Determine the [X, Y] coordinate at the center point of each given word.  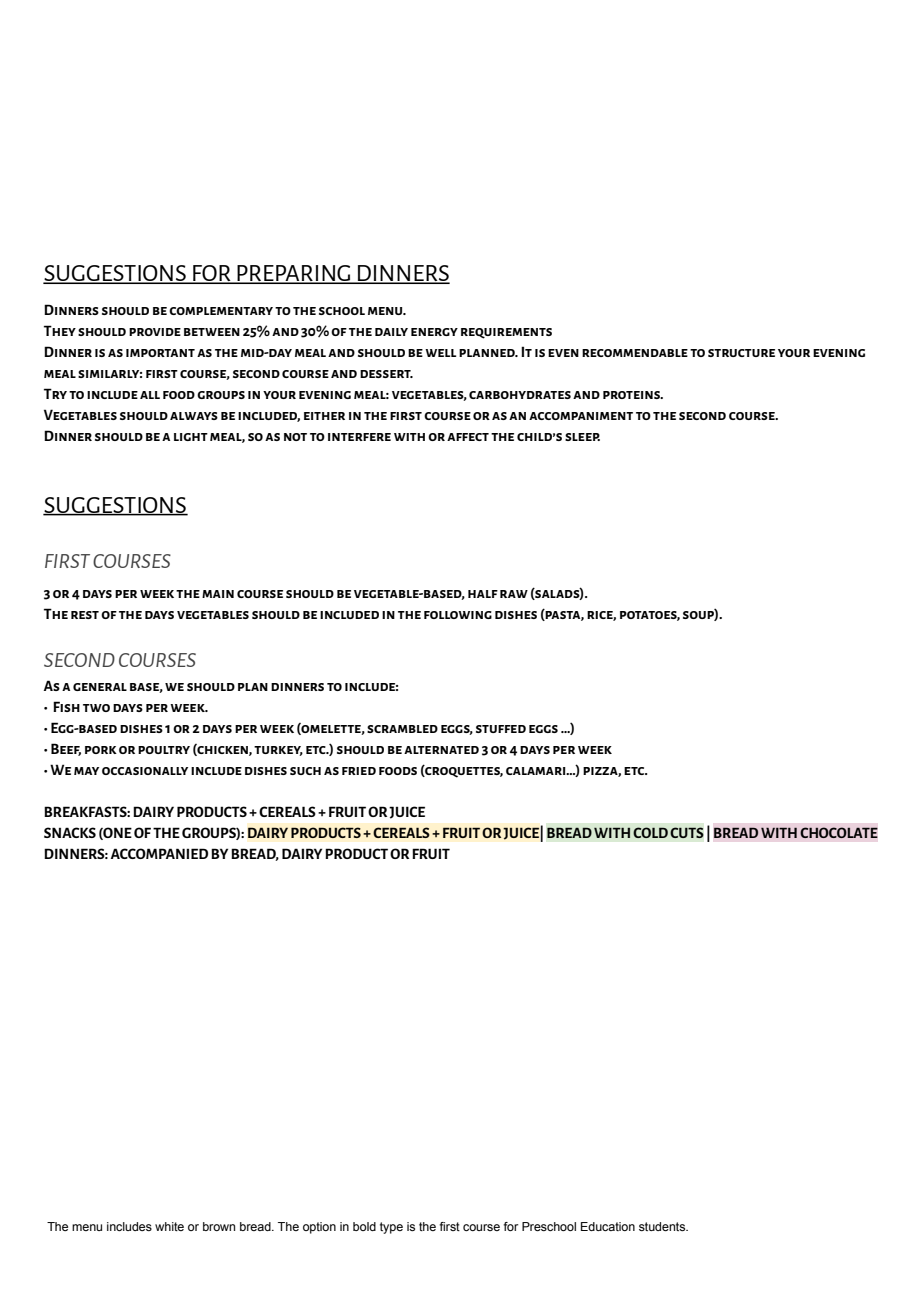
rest [85, 615]
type [391, 1228]
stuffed [501, 729]
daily [391, 332]
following [458, 615]
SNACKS [70, 832]
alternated [441, 750]
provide [155, 332]
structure [741, 353]
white [169, 1226]
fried [359, 771]
